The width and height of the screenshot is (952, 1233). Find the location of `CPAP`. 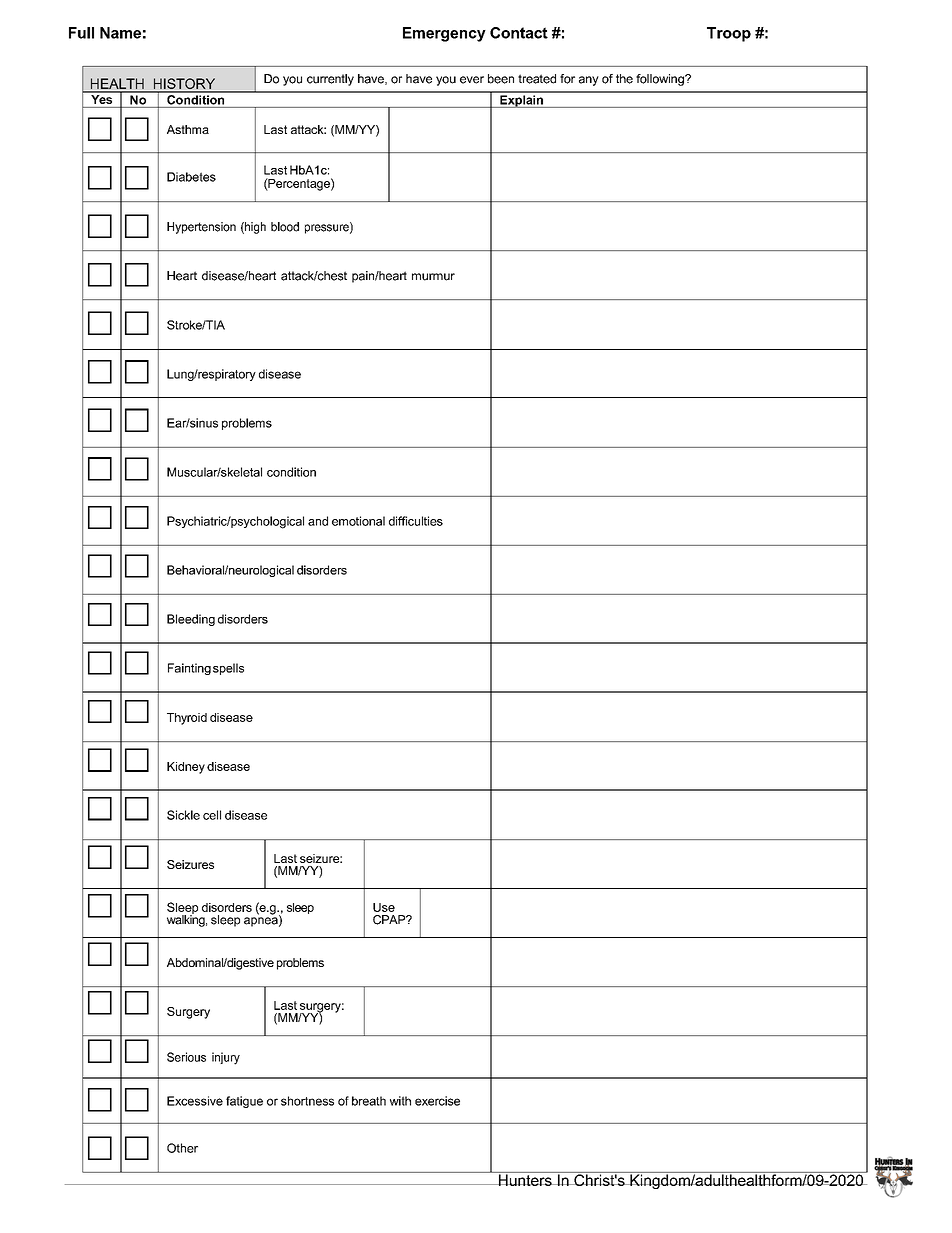

CPAP is located at coordinates (390, 920).
